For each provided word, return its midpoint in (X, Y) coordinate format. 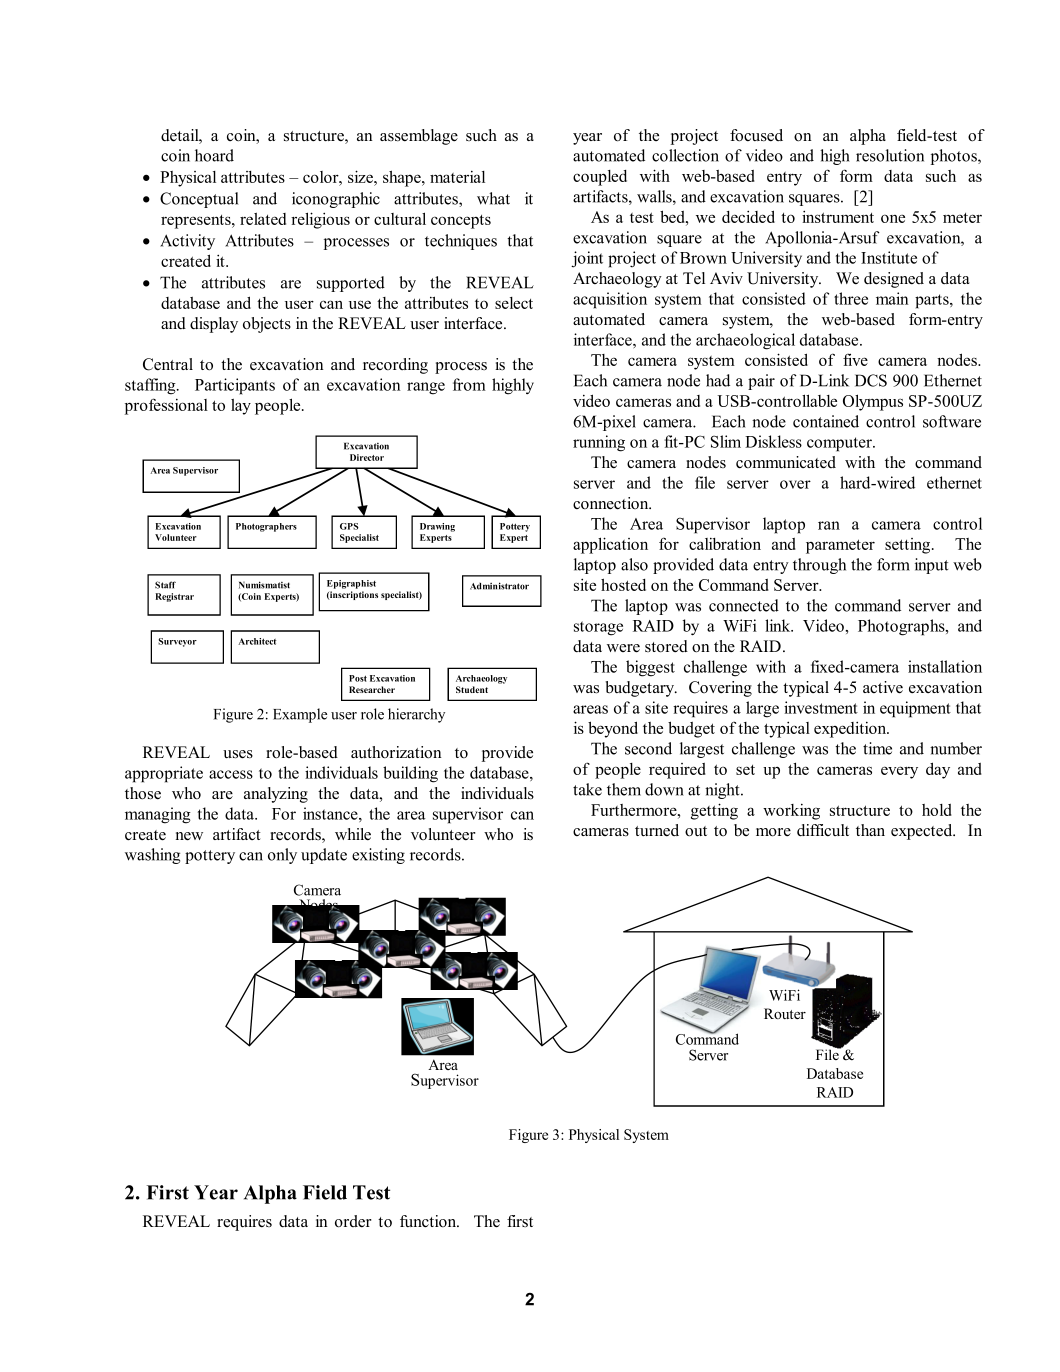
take (587, 789)
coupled (600, 178)
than (870, 830)
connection (612, 503)
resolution (890, 155)
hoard (214, 155)
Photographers (266, 527)
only (282, 856)
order (353, 1221)
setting (909, 546)
